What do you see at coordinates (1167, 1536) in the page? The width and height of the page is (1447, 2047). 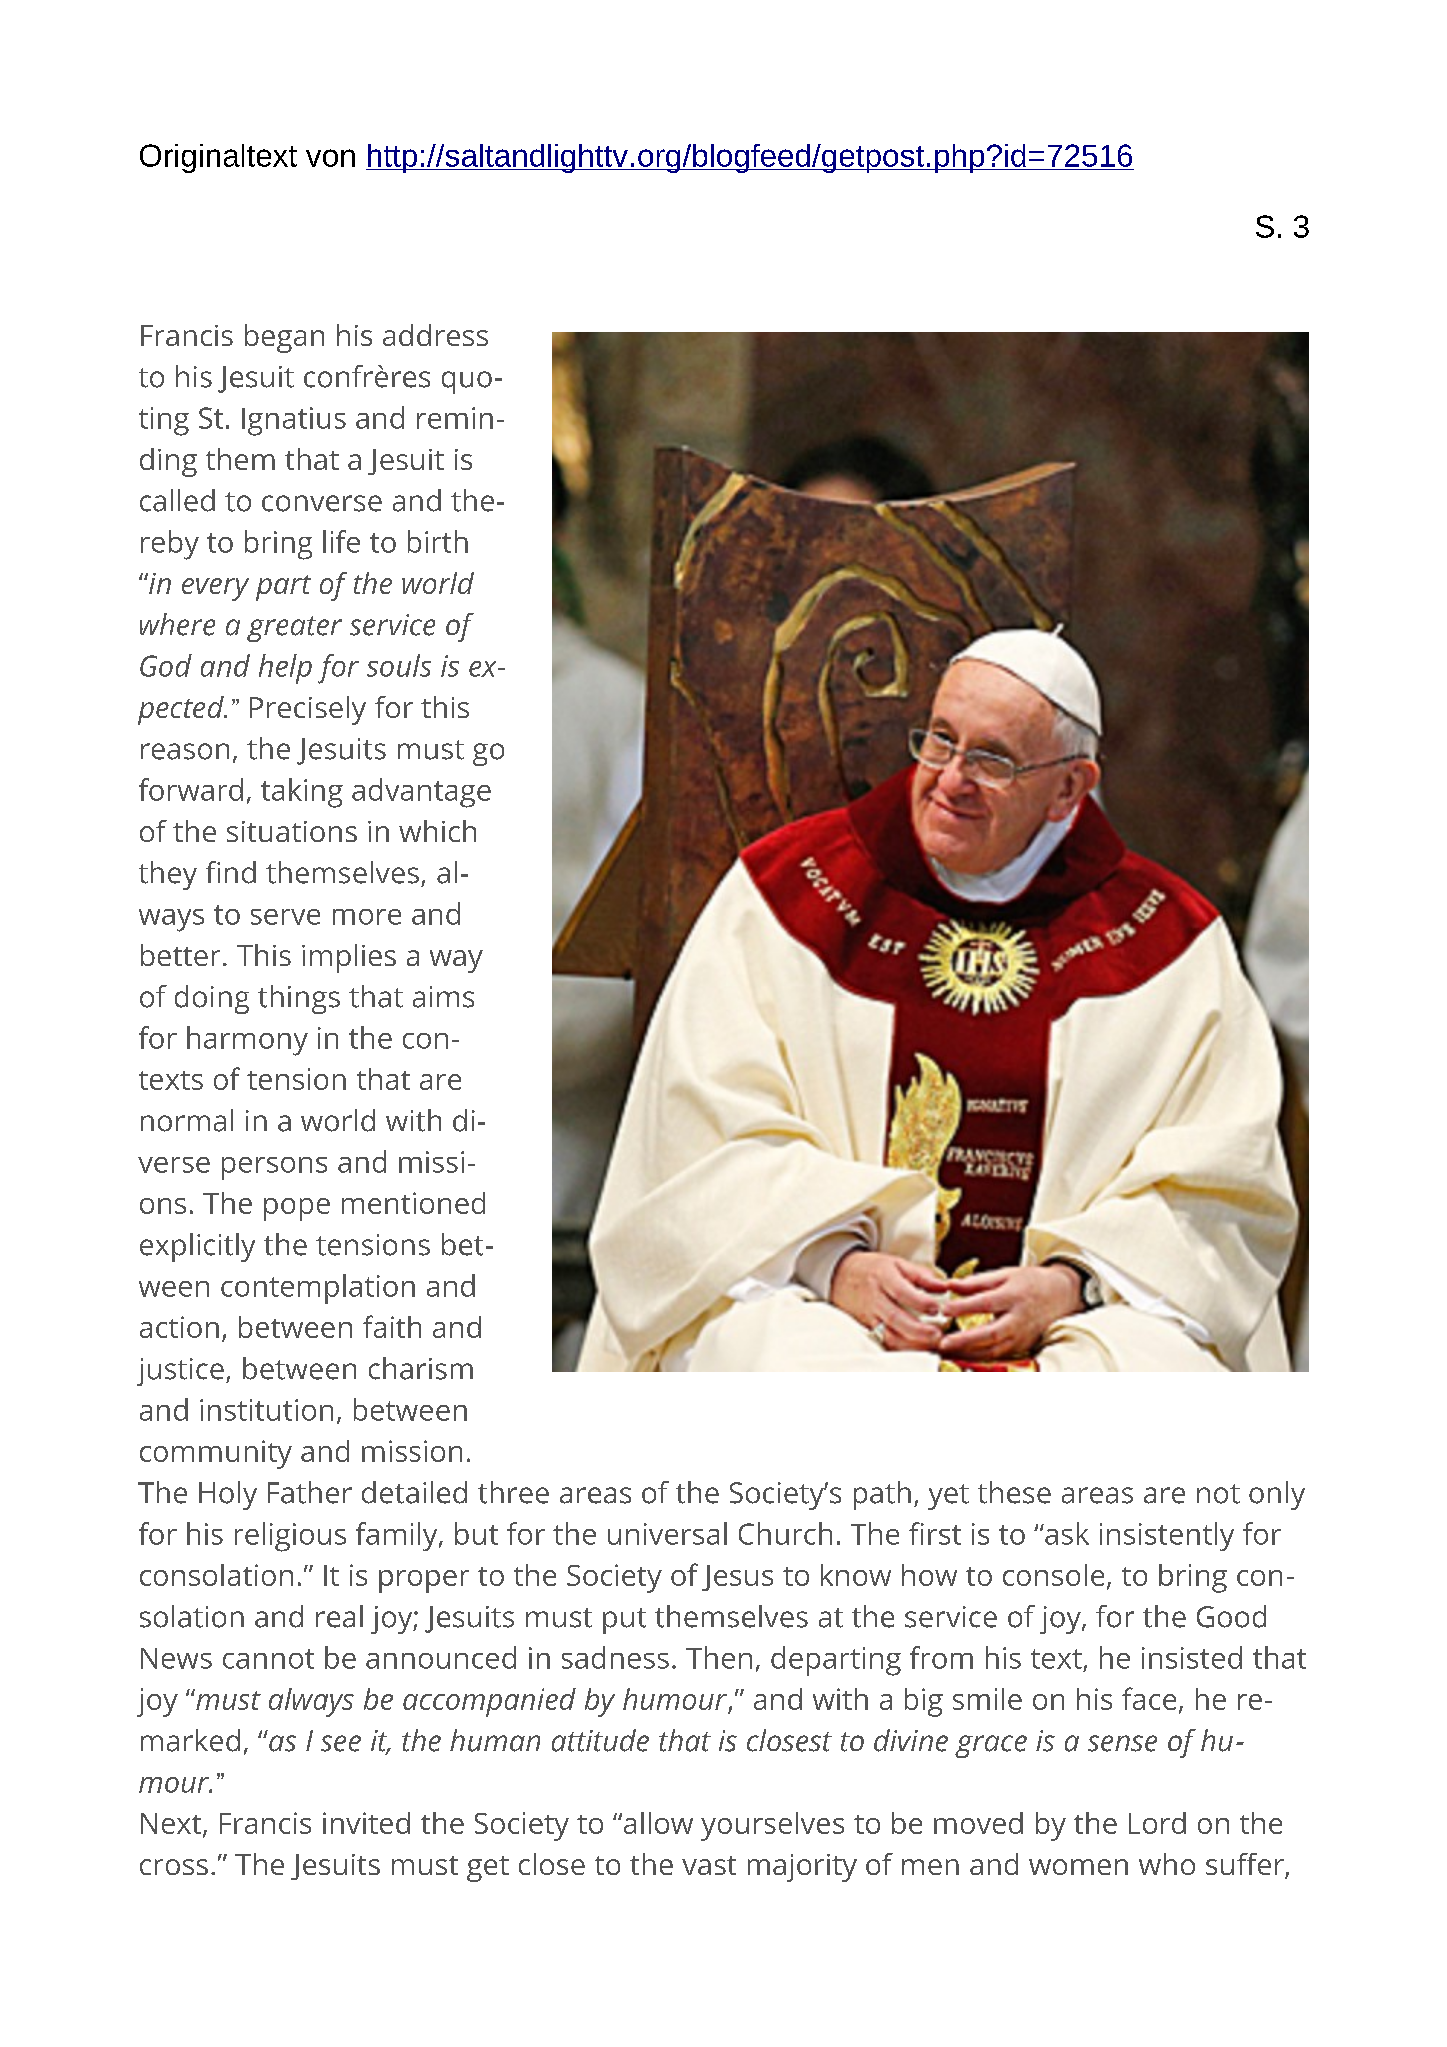 I see `insistently` at bounding box center [1167, 1536].
